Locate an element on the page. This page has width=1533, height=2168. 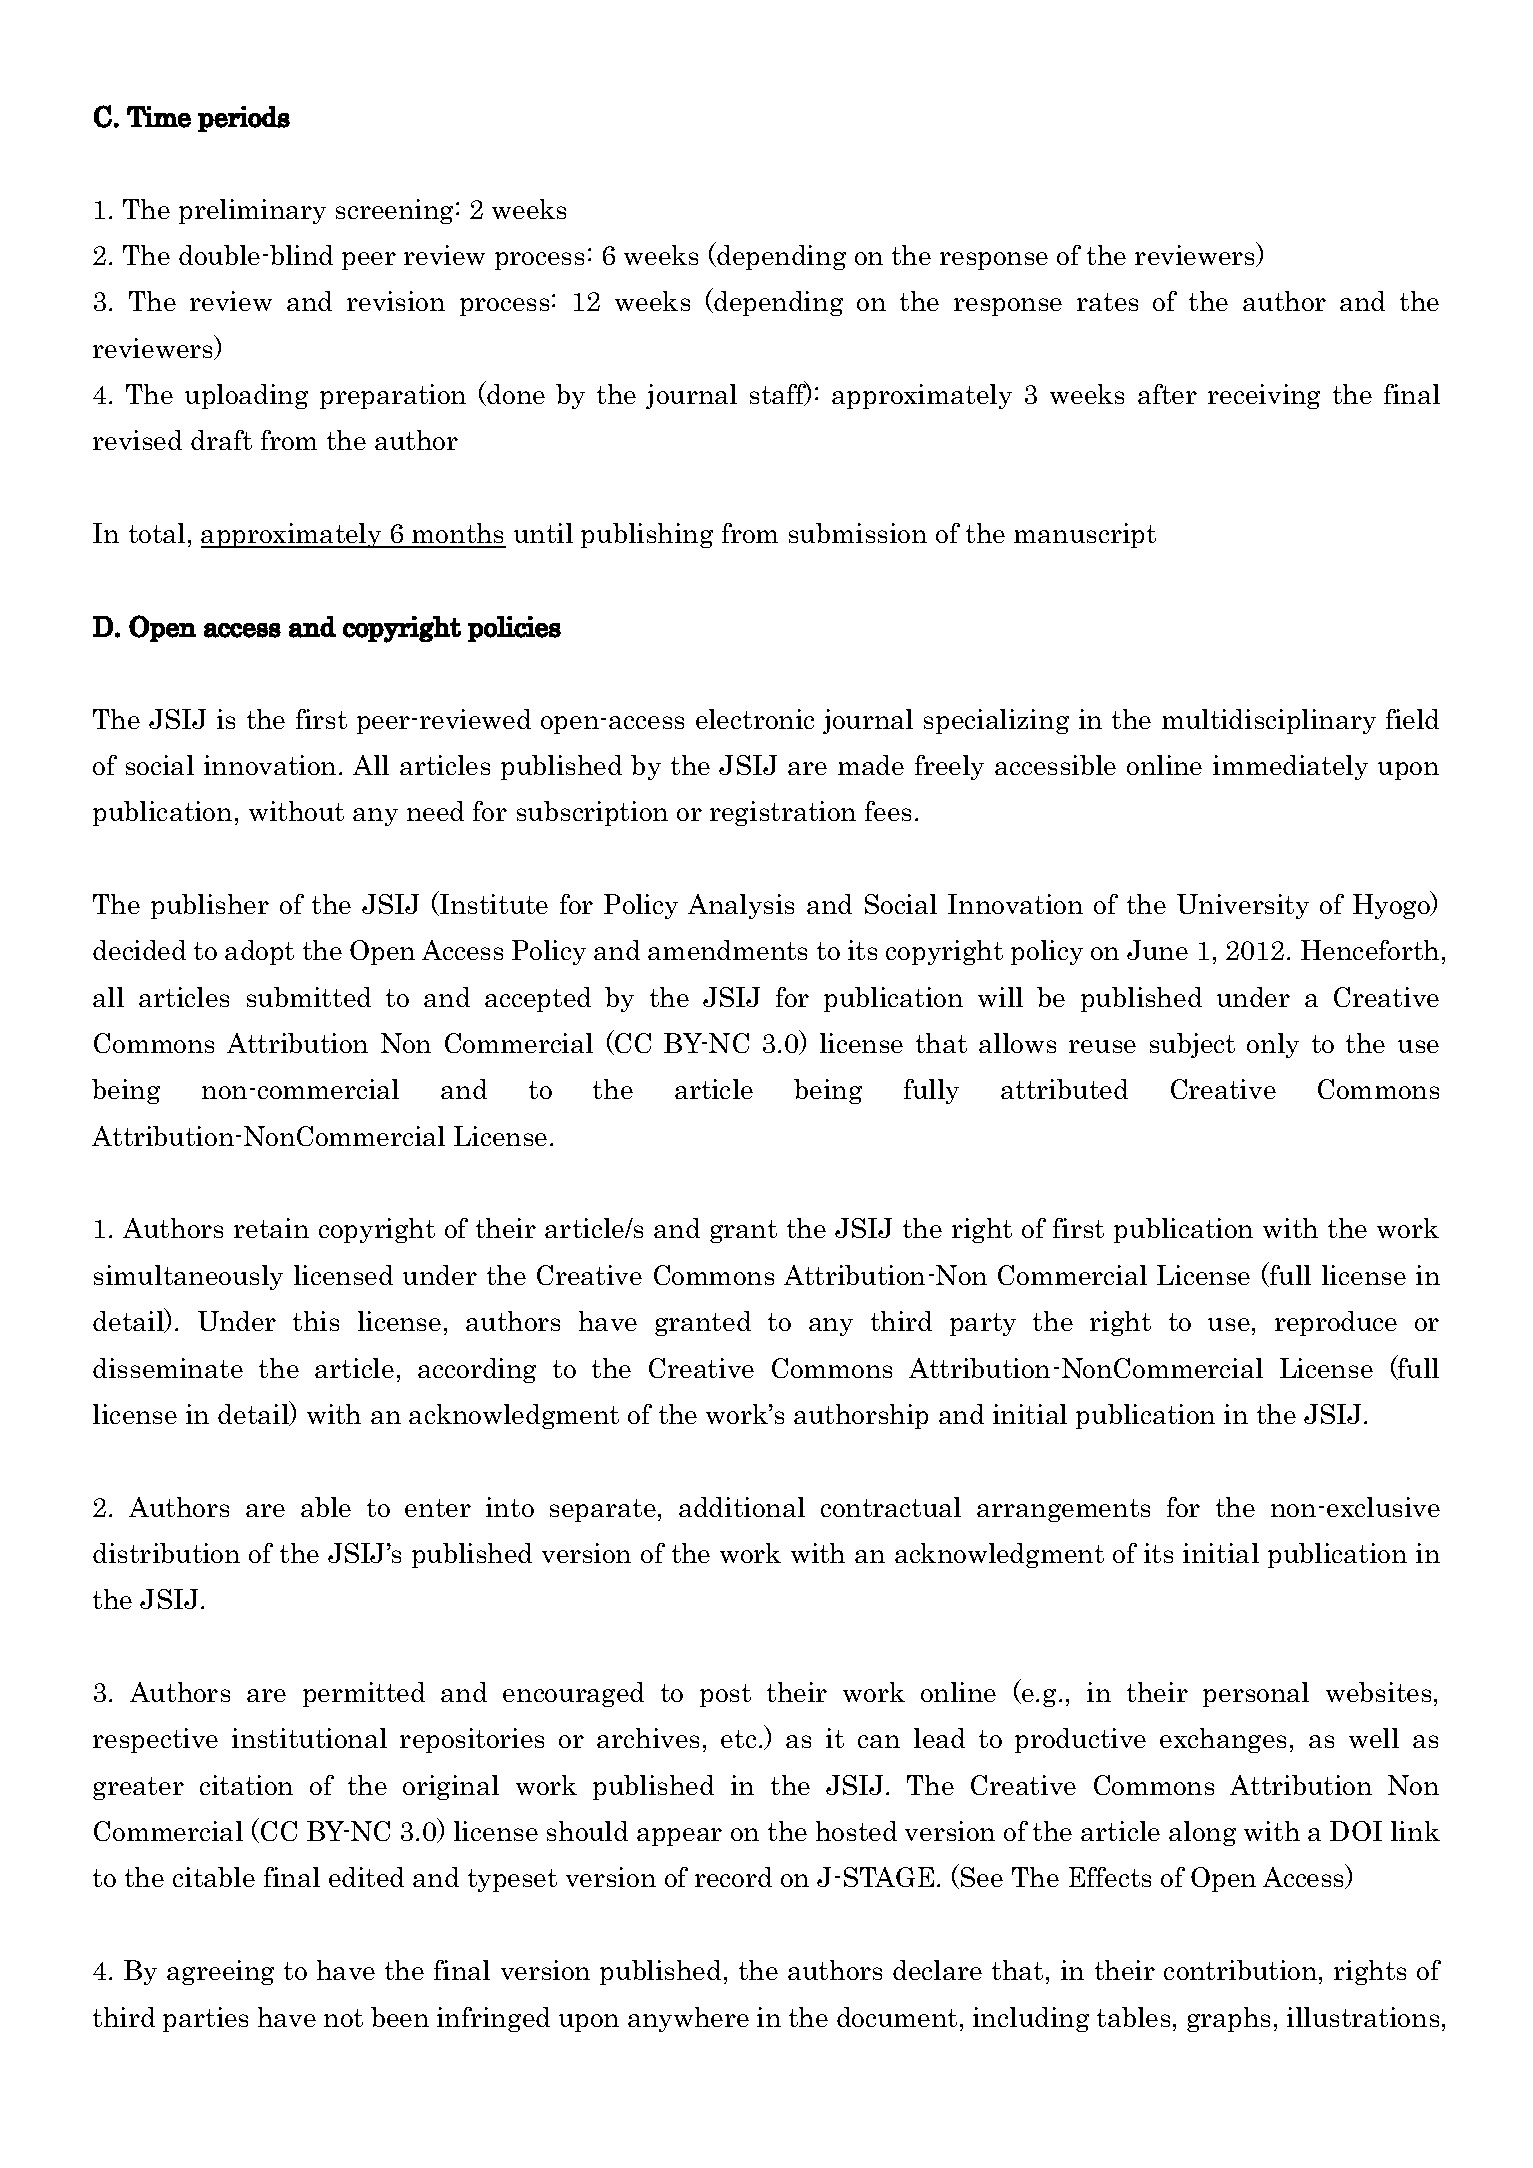
rates is located at coordinates (1107, 302).
